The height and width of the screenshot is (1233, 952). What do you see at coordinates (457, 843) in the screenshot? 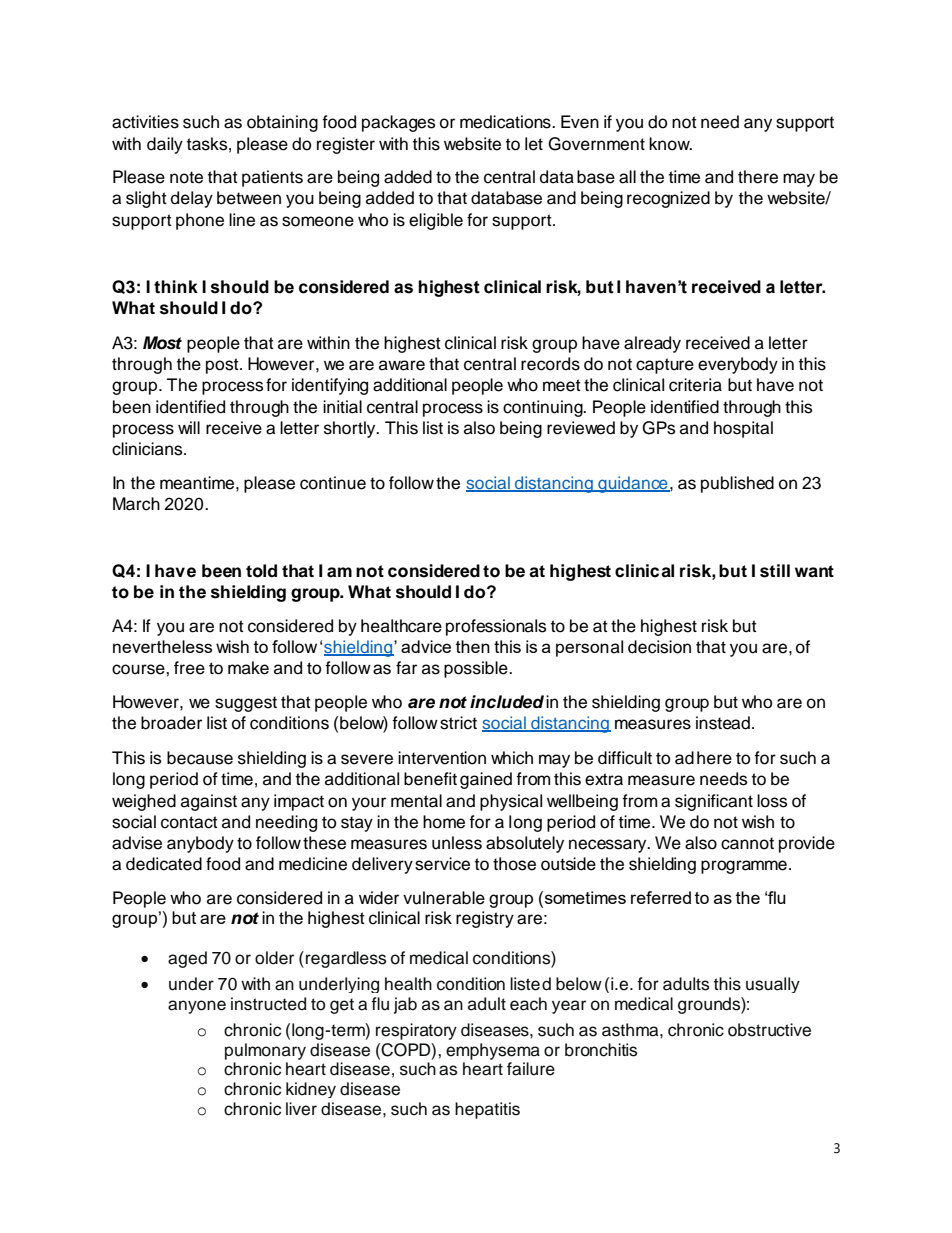
I see `unless` at bounding box center [457, 843].
